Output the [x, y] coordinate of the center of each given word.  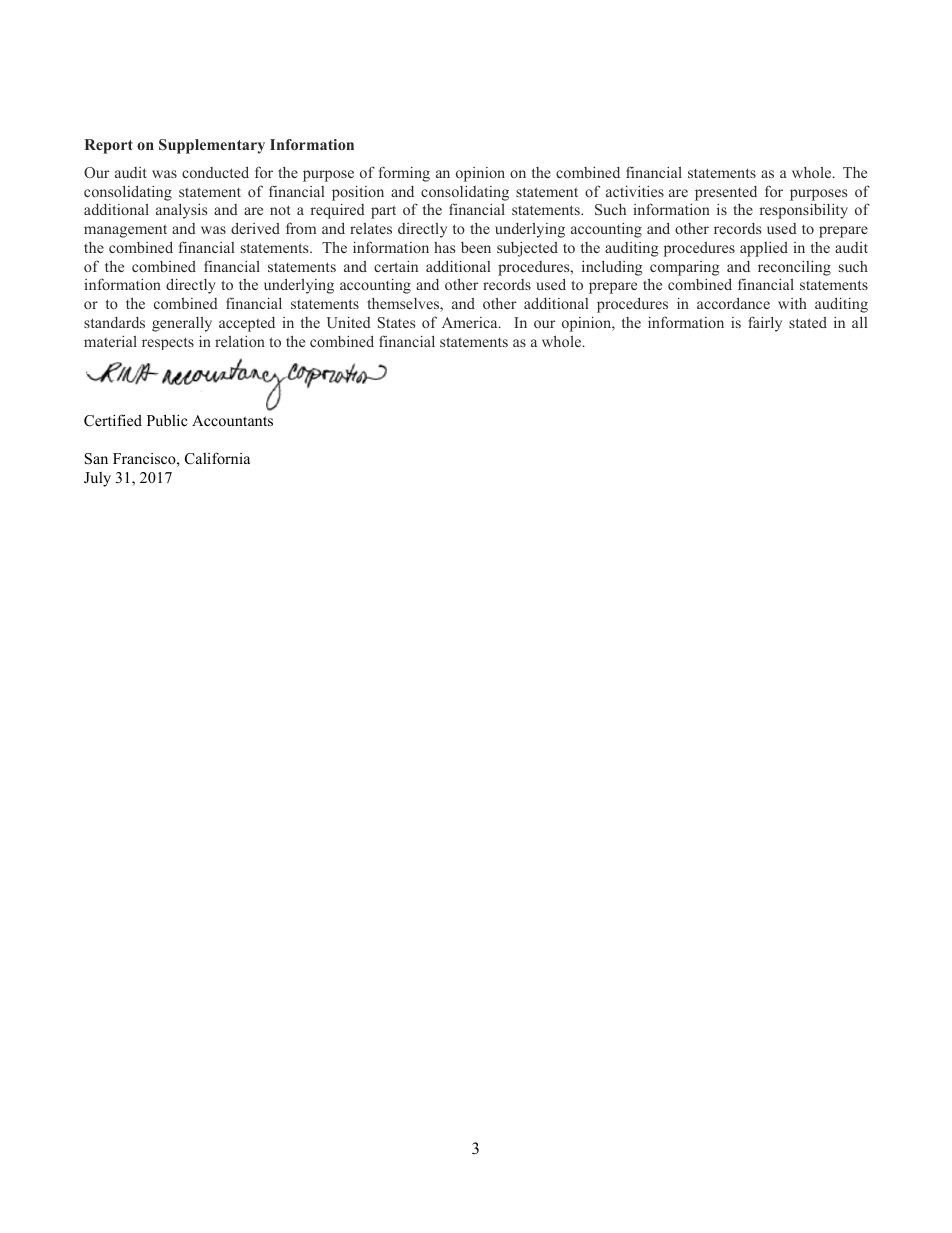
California [217, 458]
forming [404, 174]
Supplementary [212, 146]
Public [167, 420]
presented [726, 193]
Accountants [232, 420]
